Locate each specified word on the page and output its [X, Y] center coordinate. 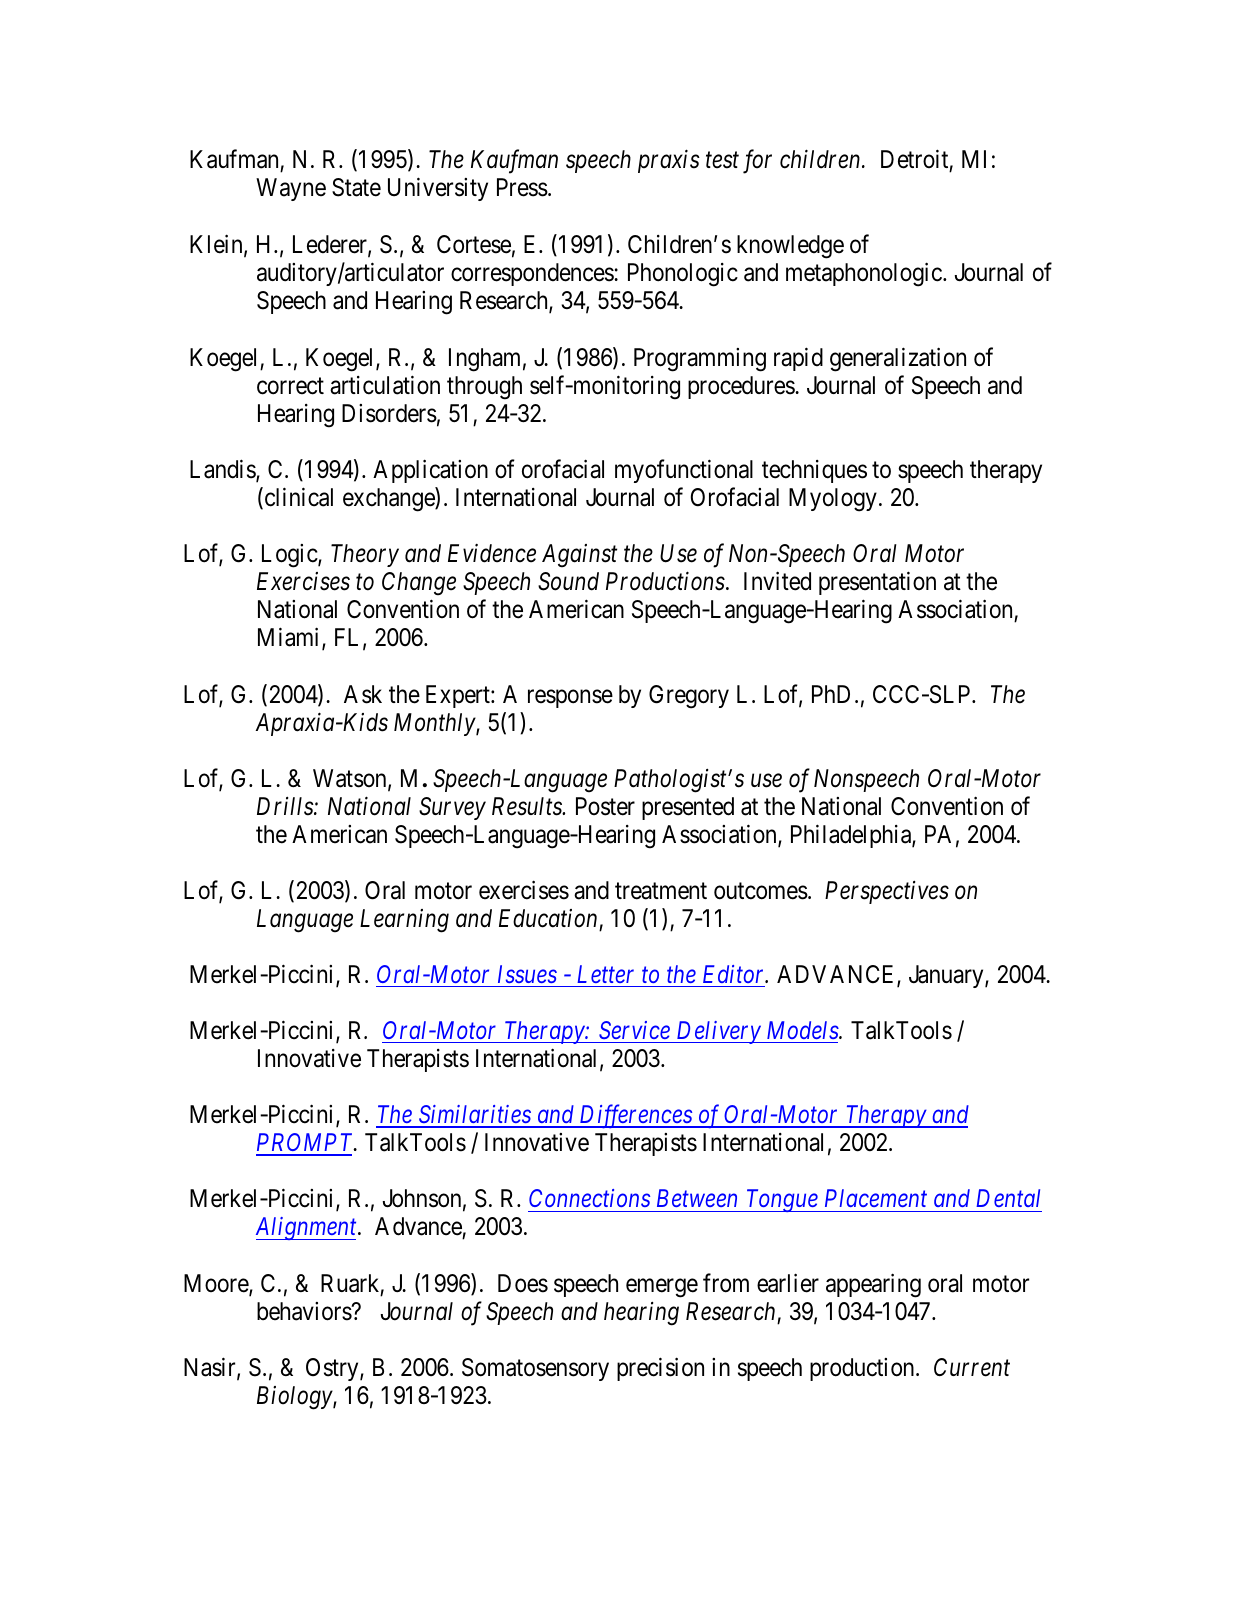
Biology [295, 1398]
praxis [669, 161]
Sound [568, 581]
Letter [605, 974]
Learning [404, 921]
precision [660, 1369]
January [947, 976]
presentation [877, 583]
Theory [365, 555]
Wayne [291, 189]
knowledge [790, 247]
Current [972, 1367]
